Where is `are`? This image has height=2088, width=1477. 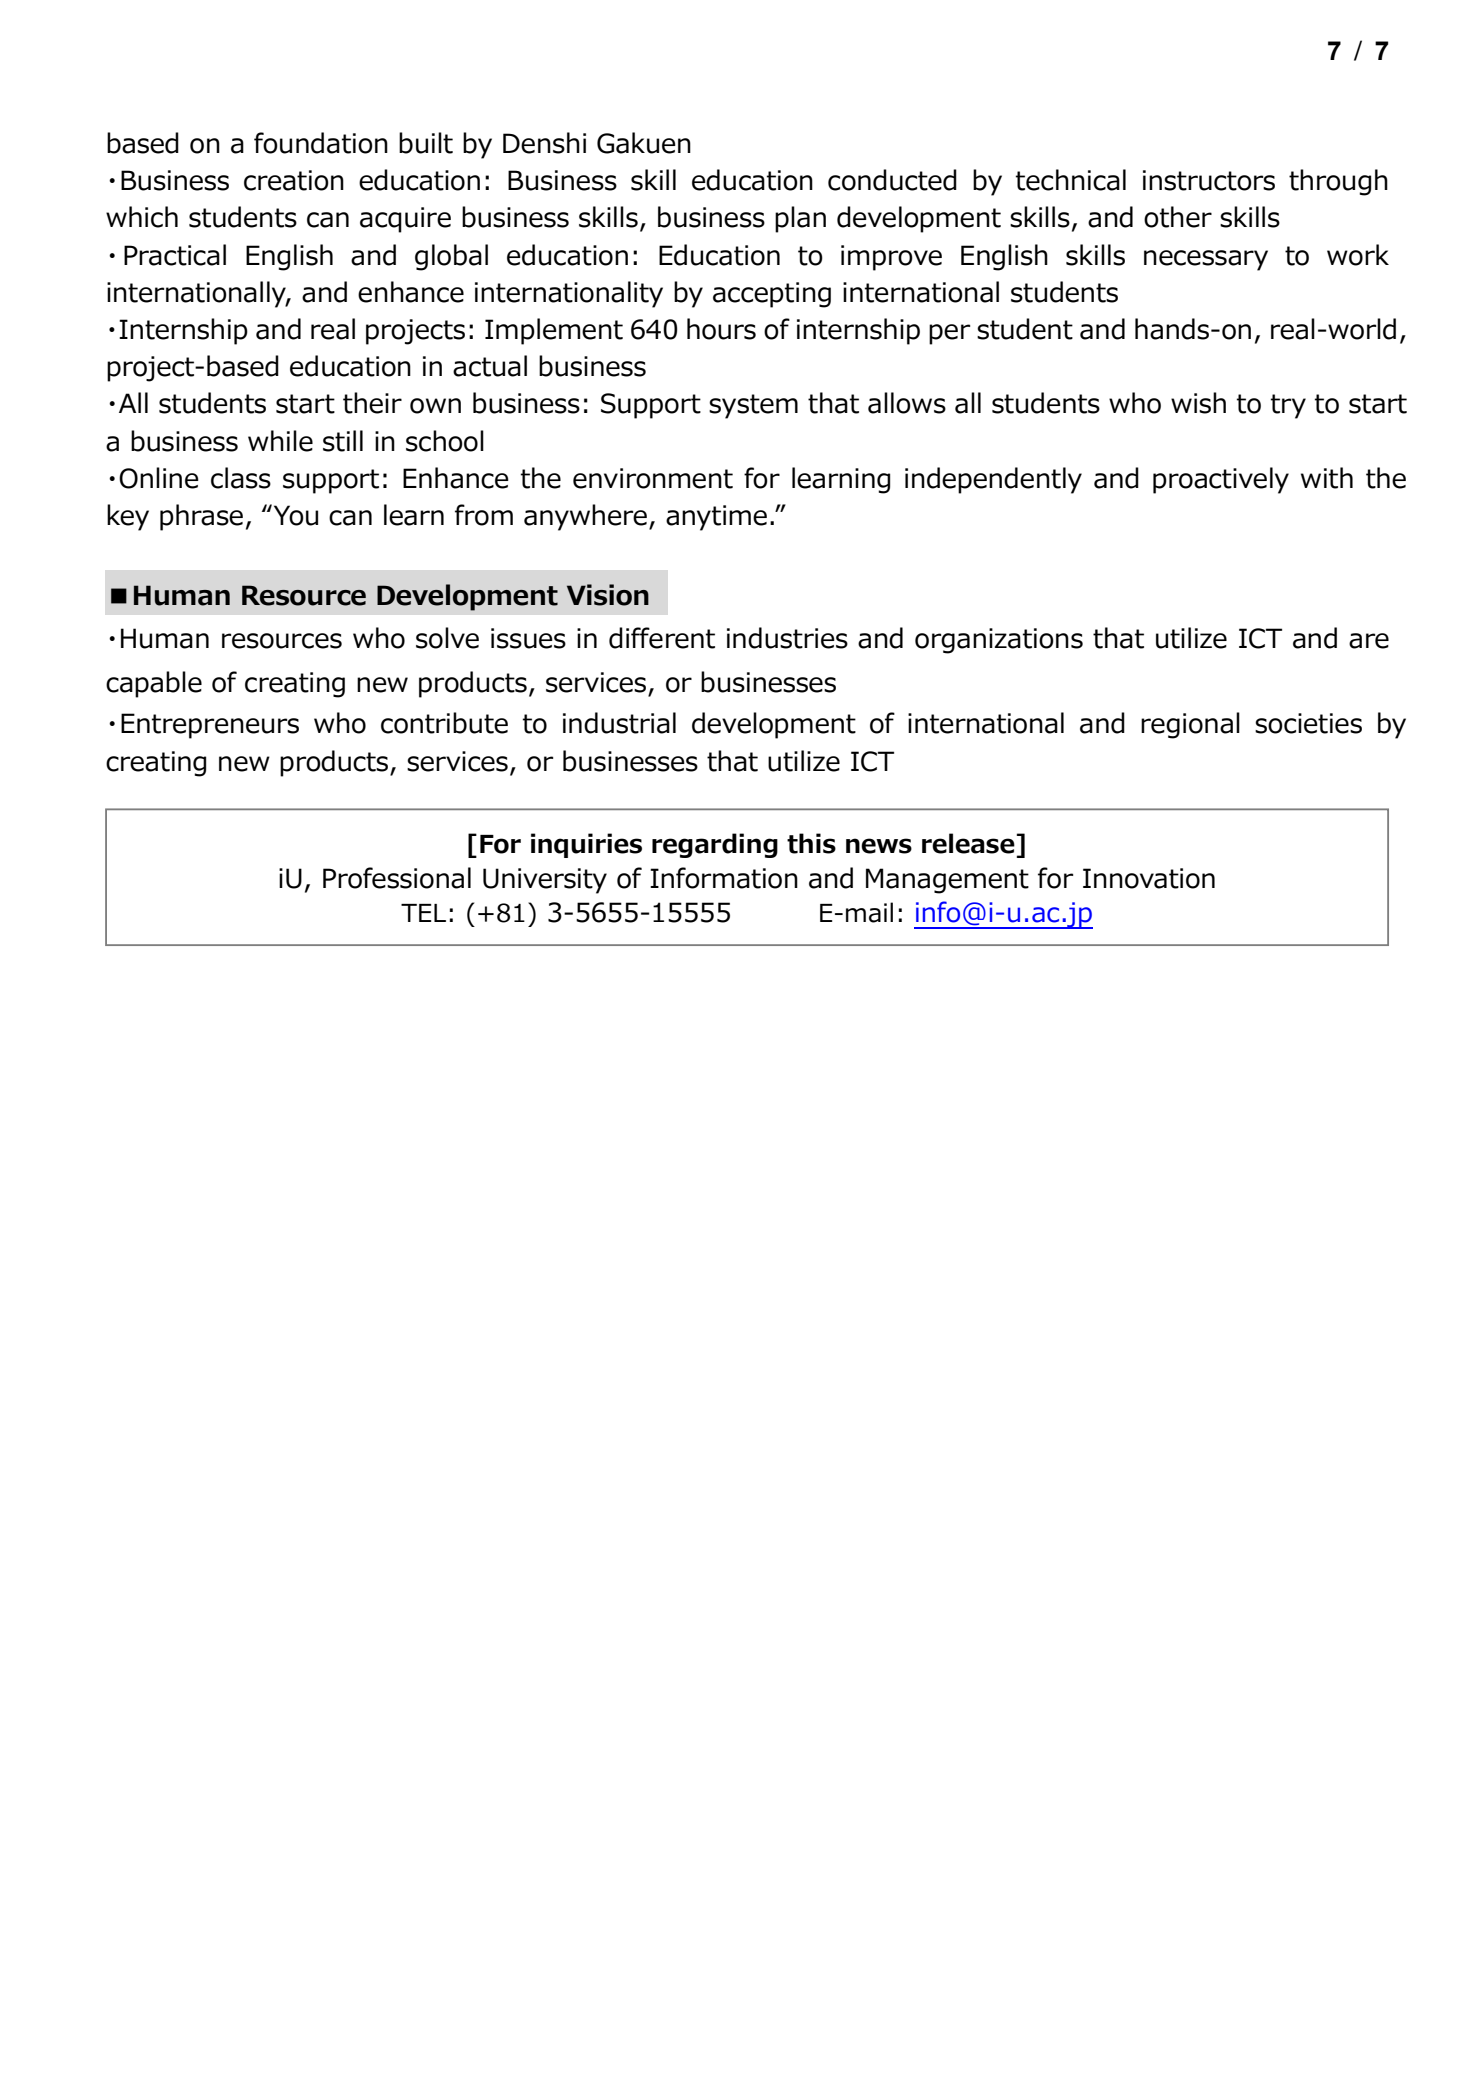 are is located at coordinates (1369, 641).
